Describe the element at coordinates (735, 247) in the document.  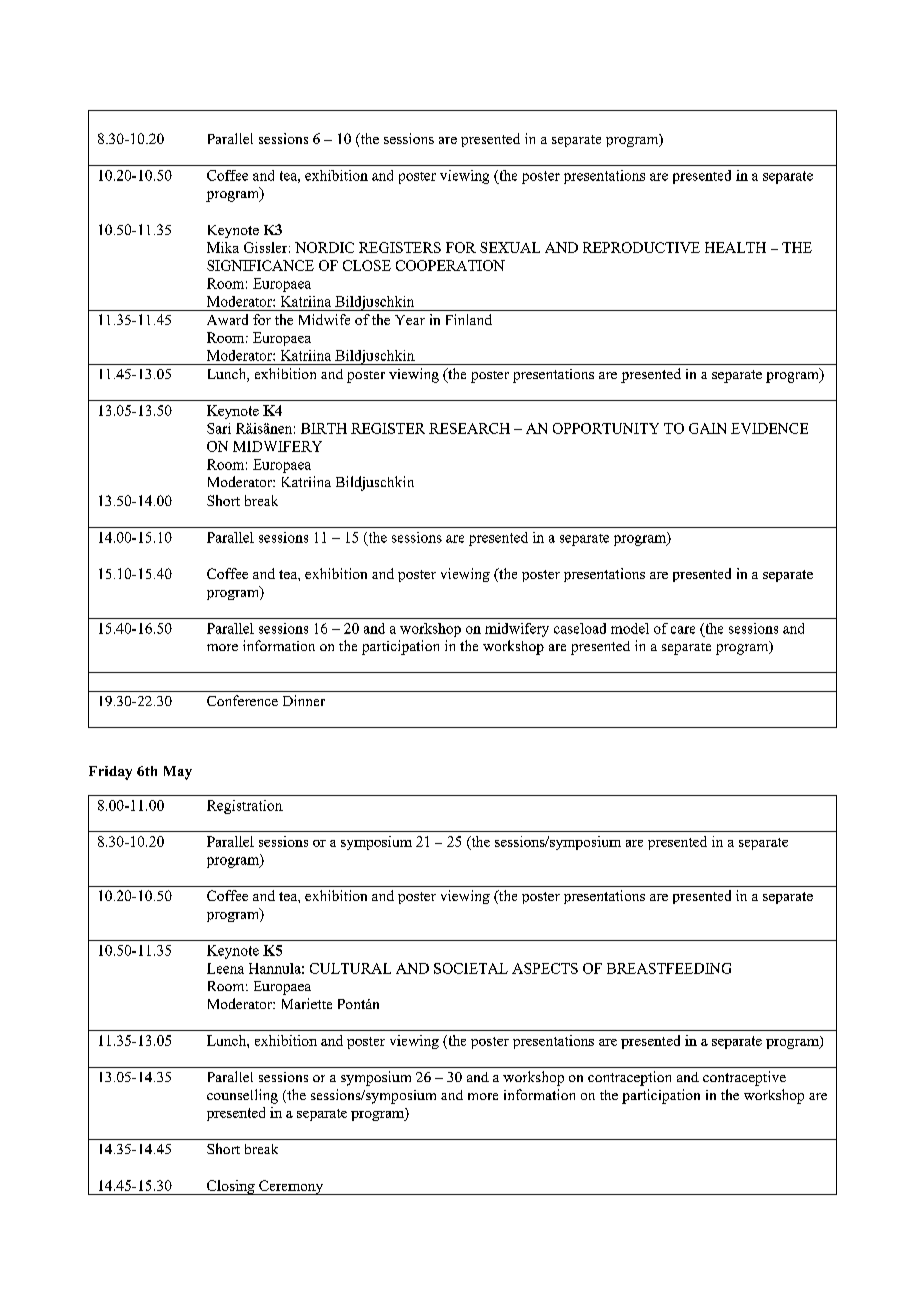
I see `HEALTH` at that location.
